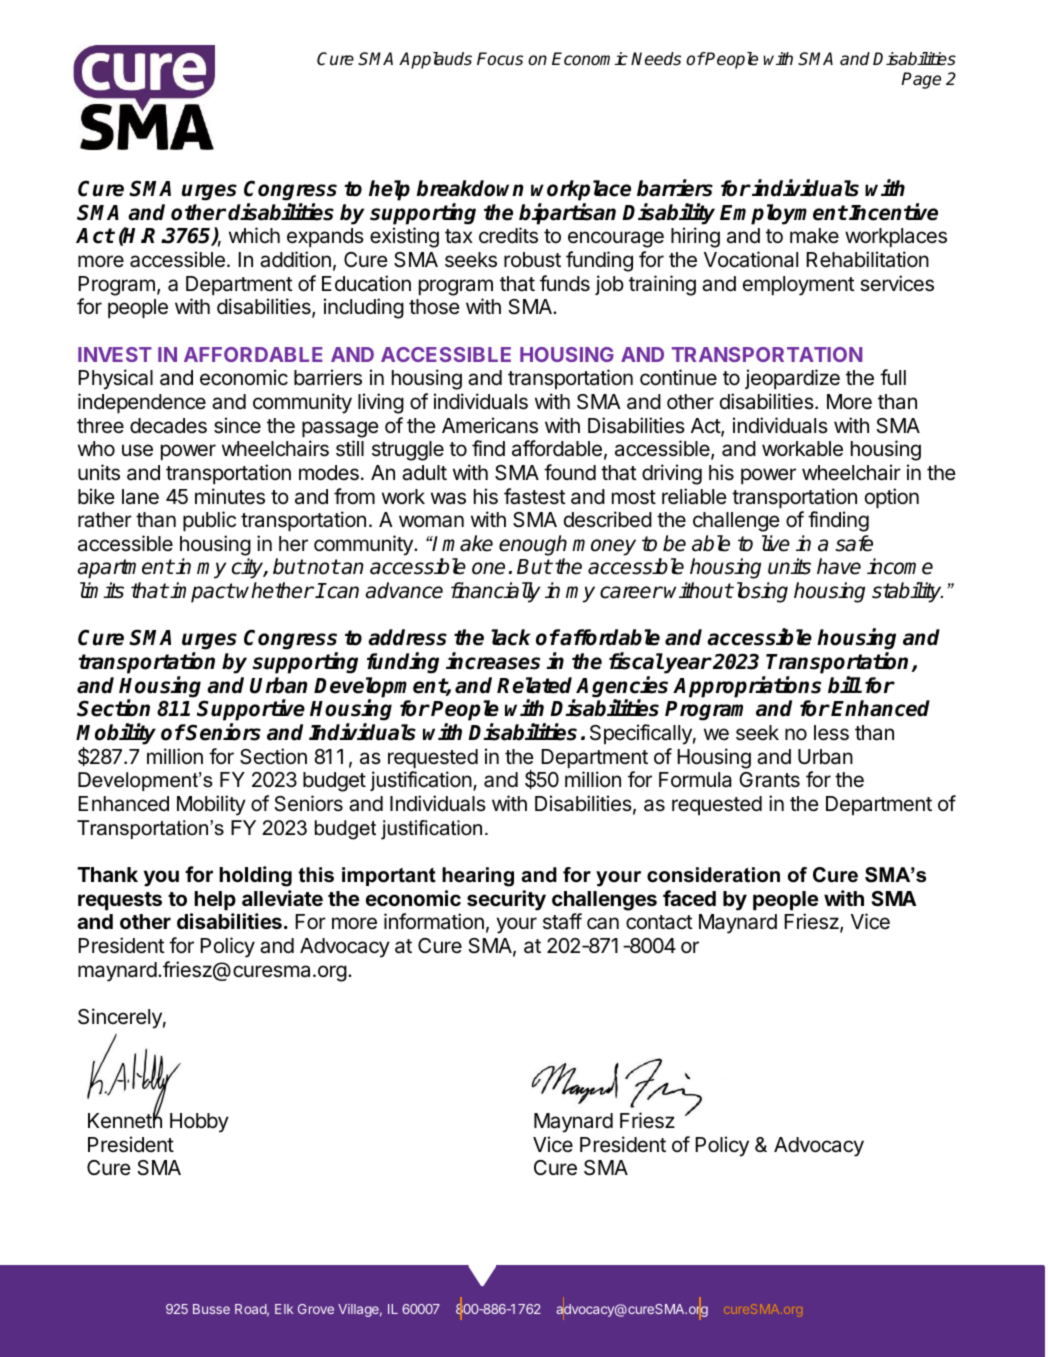  Describe the element at coordinates (506, 900) in the document. I see `security` at that location.
